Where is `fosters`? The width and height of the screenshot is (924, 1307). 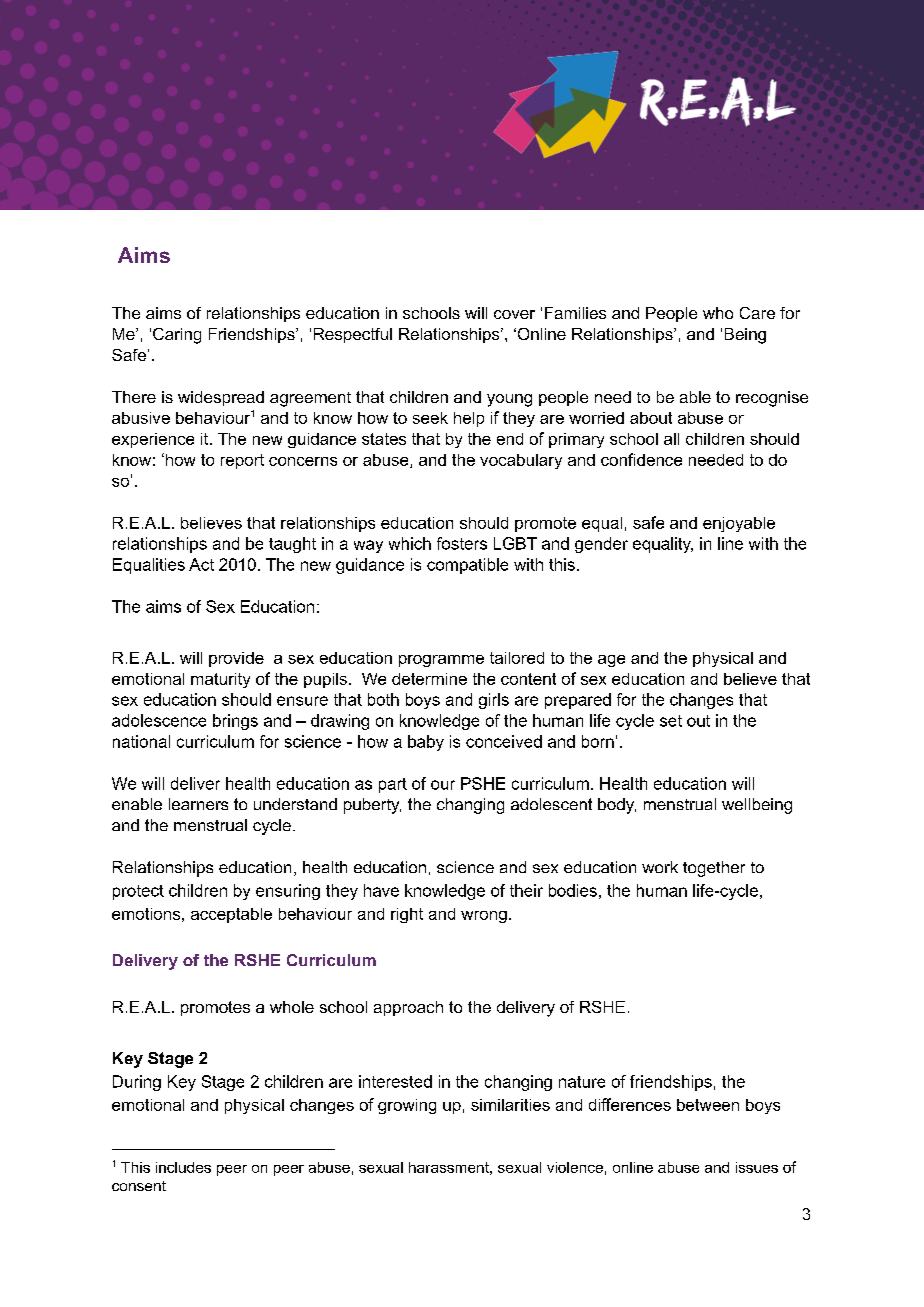 fosters is located at coordinates (462, 543).
